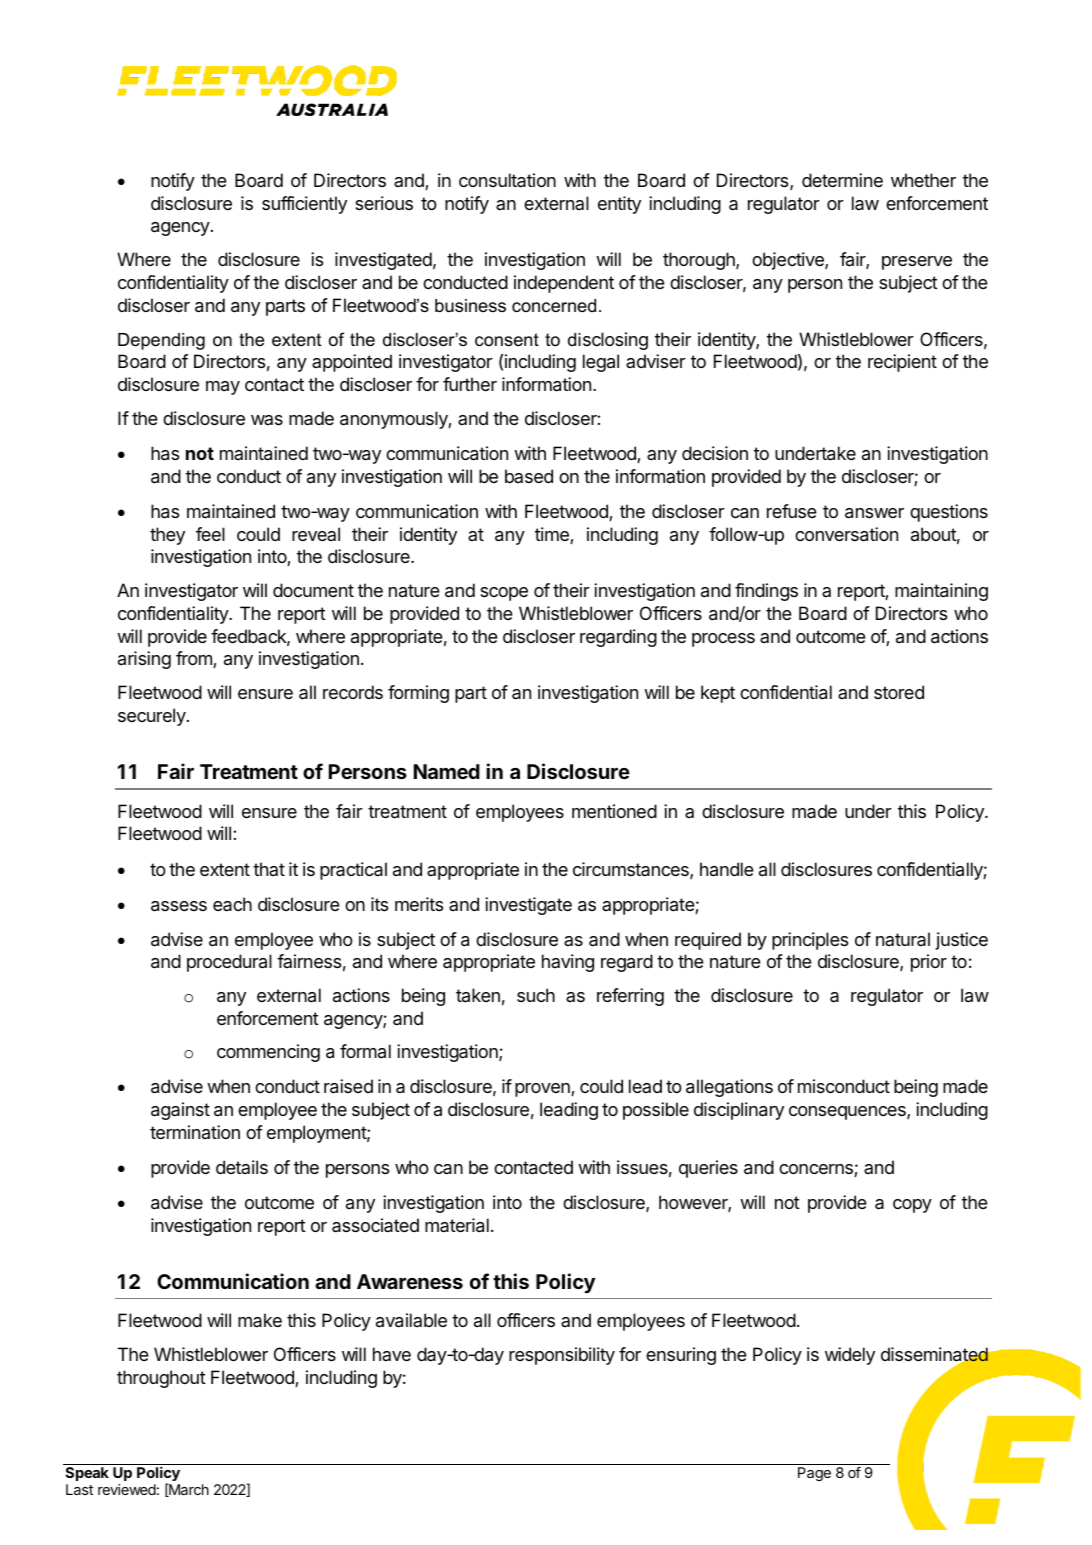 This screenshot has width=1092, height=1545. I want to click on from, so click(195, 659).
